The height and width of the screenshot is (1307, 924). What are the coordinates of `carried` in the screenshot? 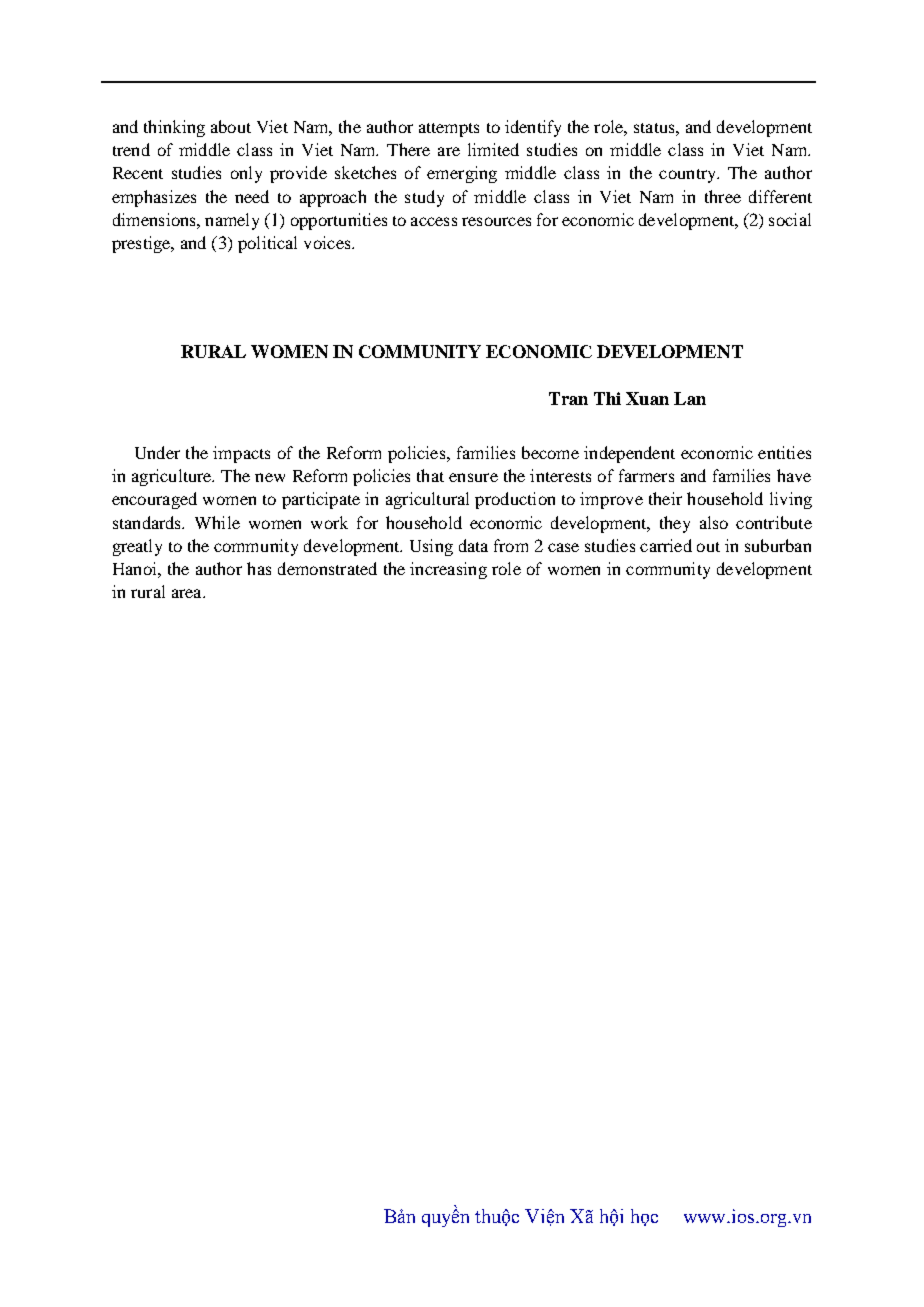 It's located at (666, 545).
